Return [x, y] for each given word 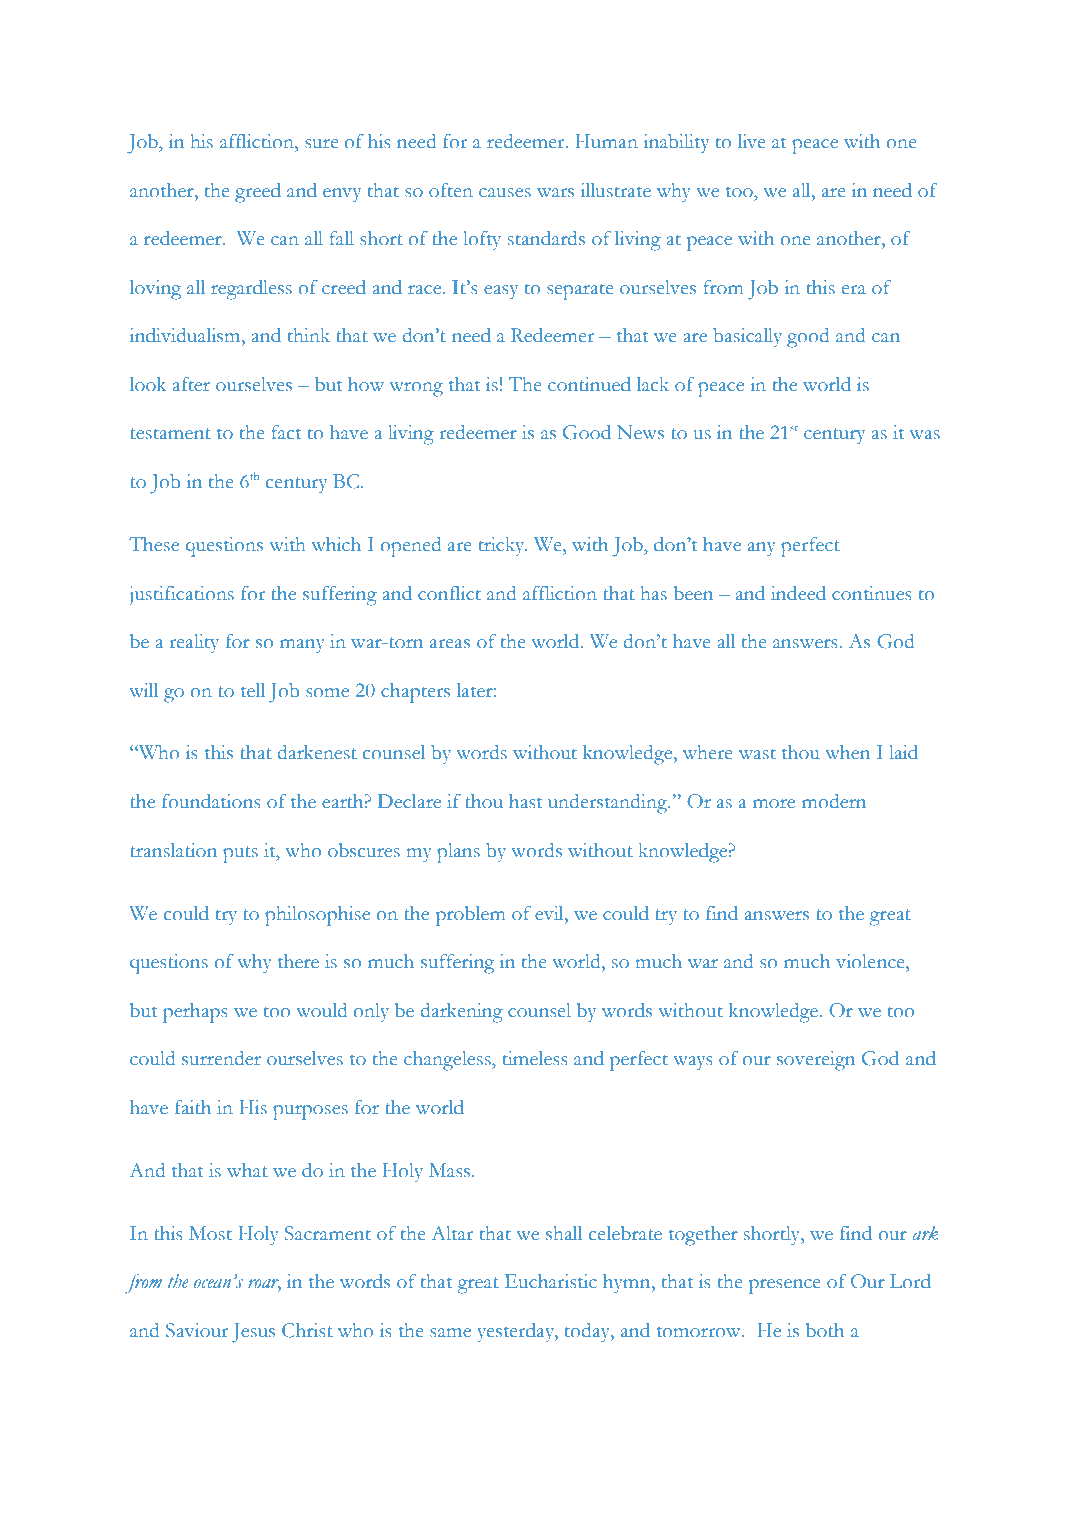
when [847, 752]
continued [589, 384]
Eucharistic [551, 1281]
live [751, 141]
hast [525, 801]
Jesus [253, 1333]
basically [747, 338]
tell [253, 690]
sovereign [816, 1061]
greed [258, 193]
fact [286, 432]
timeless [535, 1058]
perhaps [195, 1013]
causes [505, 193]
